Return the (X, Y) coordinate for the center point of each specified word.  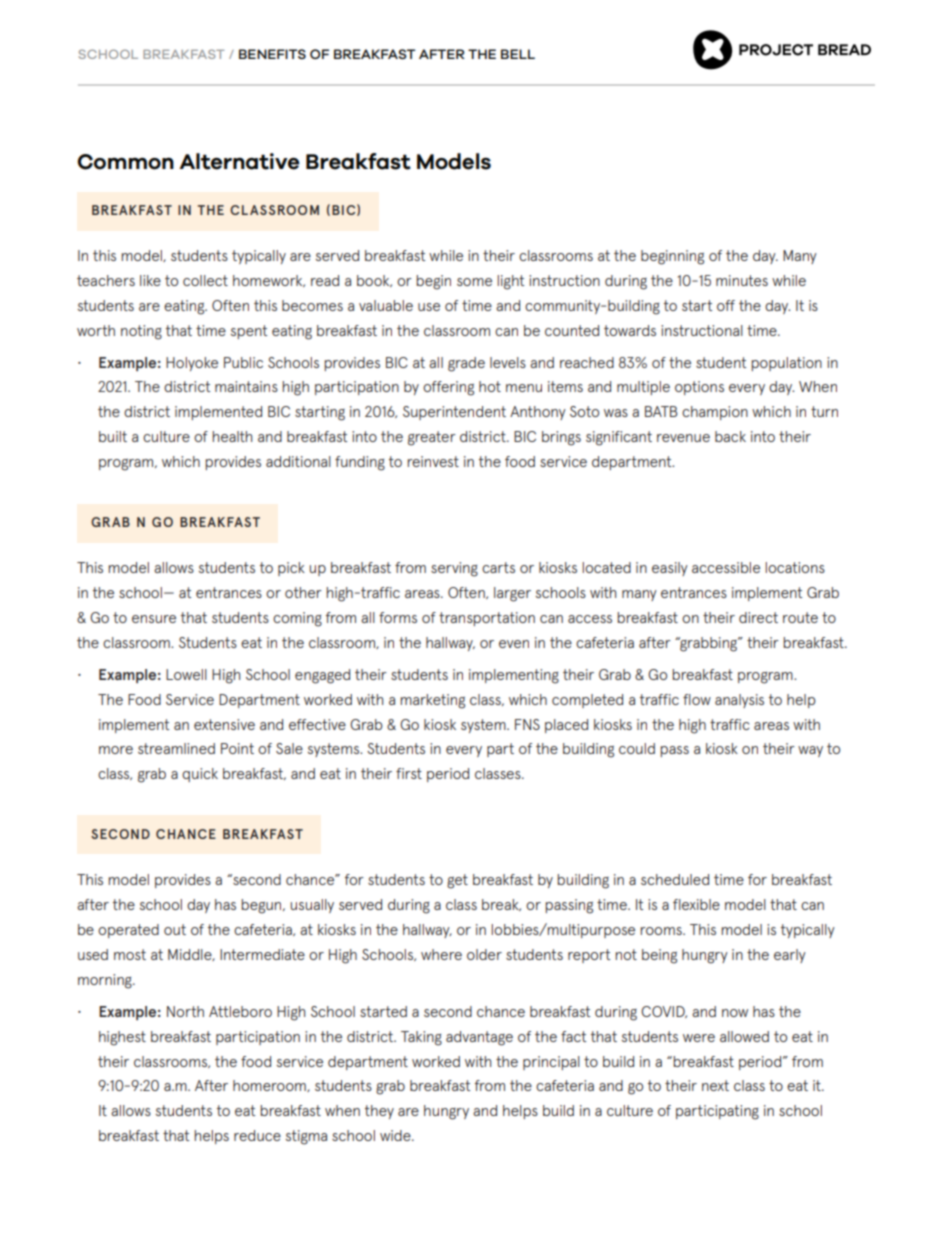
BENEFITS (272, 54)
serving (454, 569)
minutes (742, 280)
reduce (257, 1135)
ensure (154, 619)
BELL (518, 54)
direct (758, 617)
